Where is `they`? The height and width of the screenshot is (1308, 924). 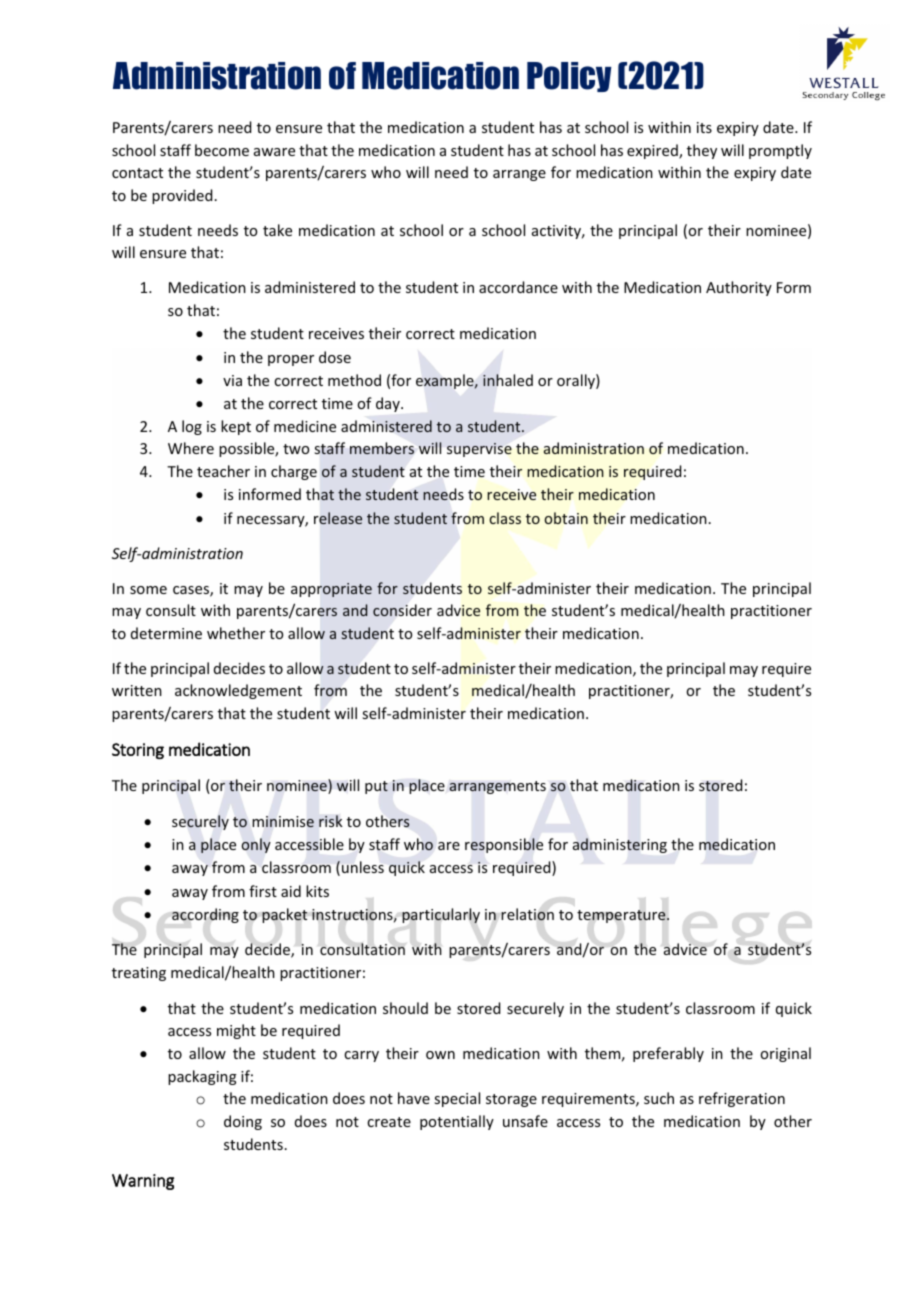
they is located at coordinates (702, 151).
